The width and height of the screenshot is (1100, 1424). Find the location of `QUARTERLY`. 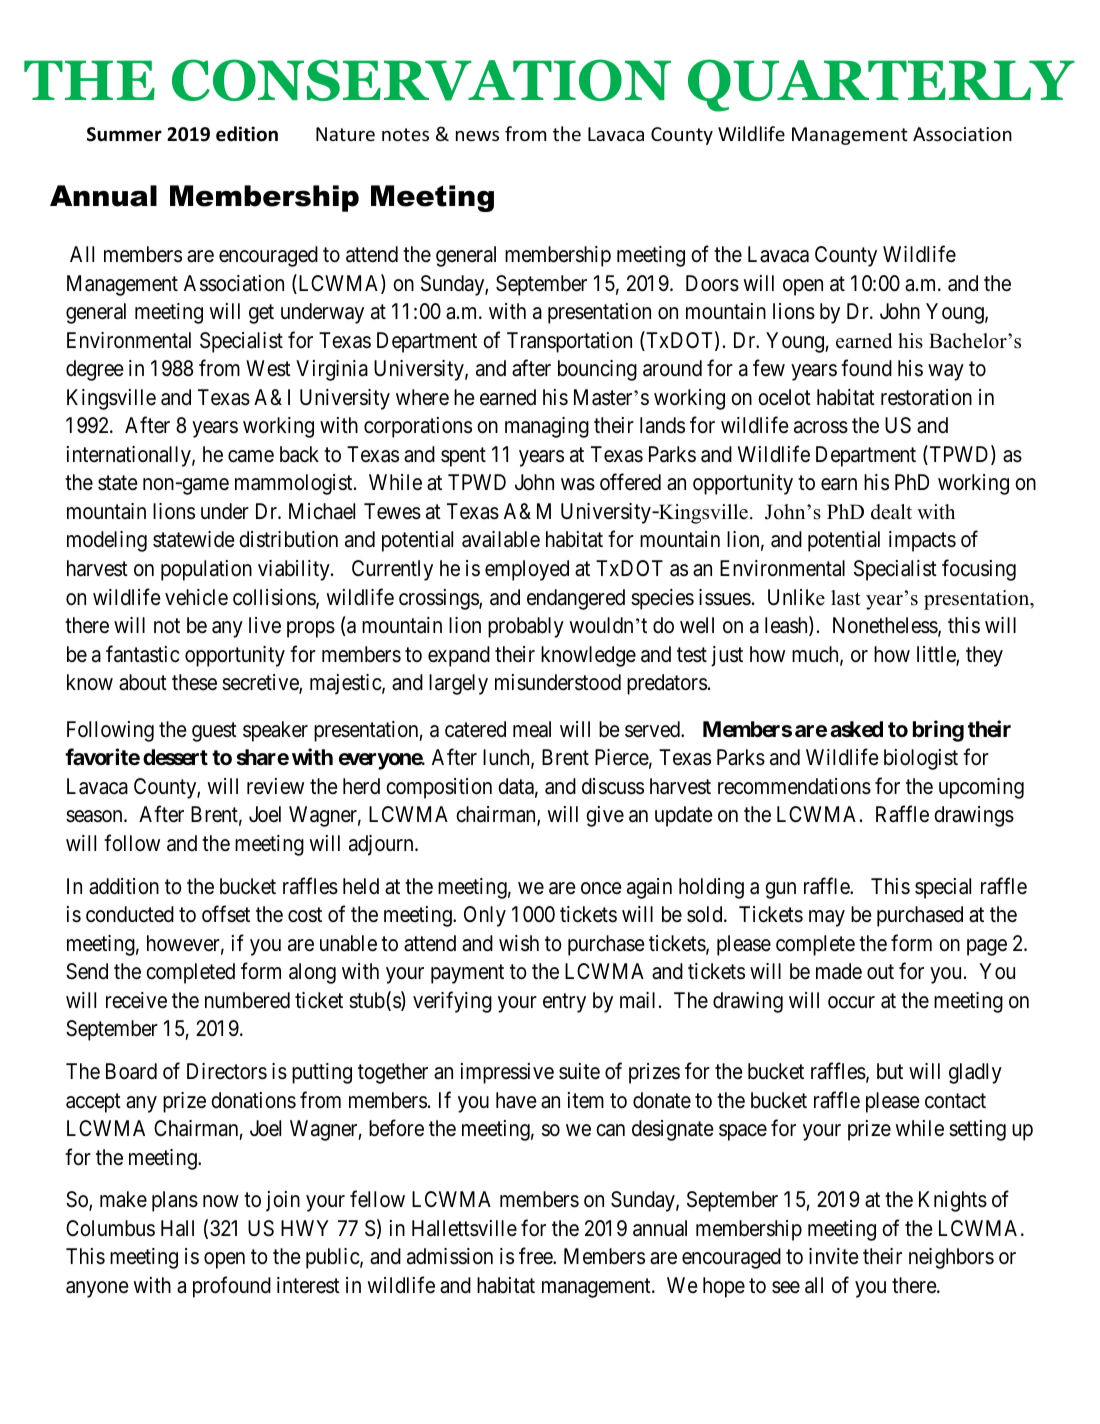

QUARTERLY is located at coordinates (881, 85).
